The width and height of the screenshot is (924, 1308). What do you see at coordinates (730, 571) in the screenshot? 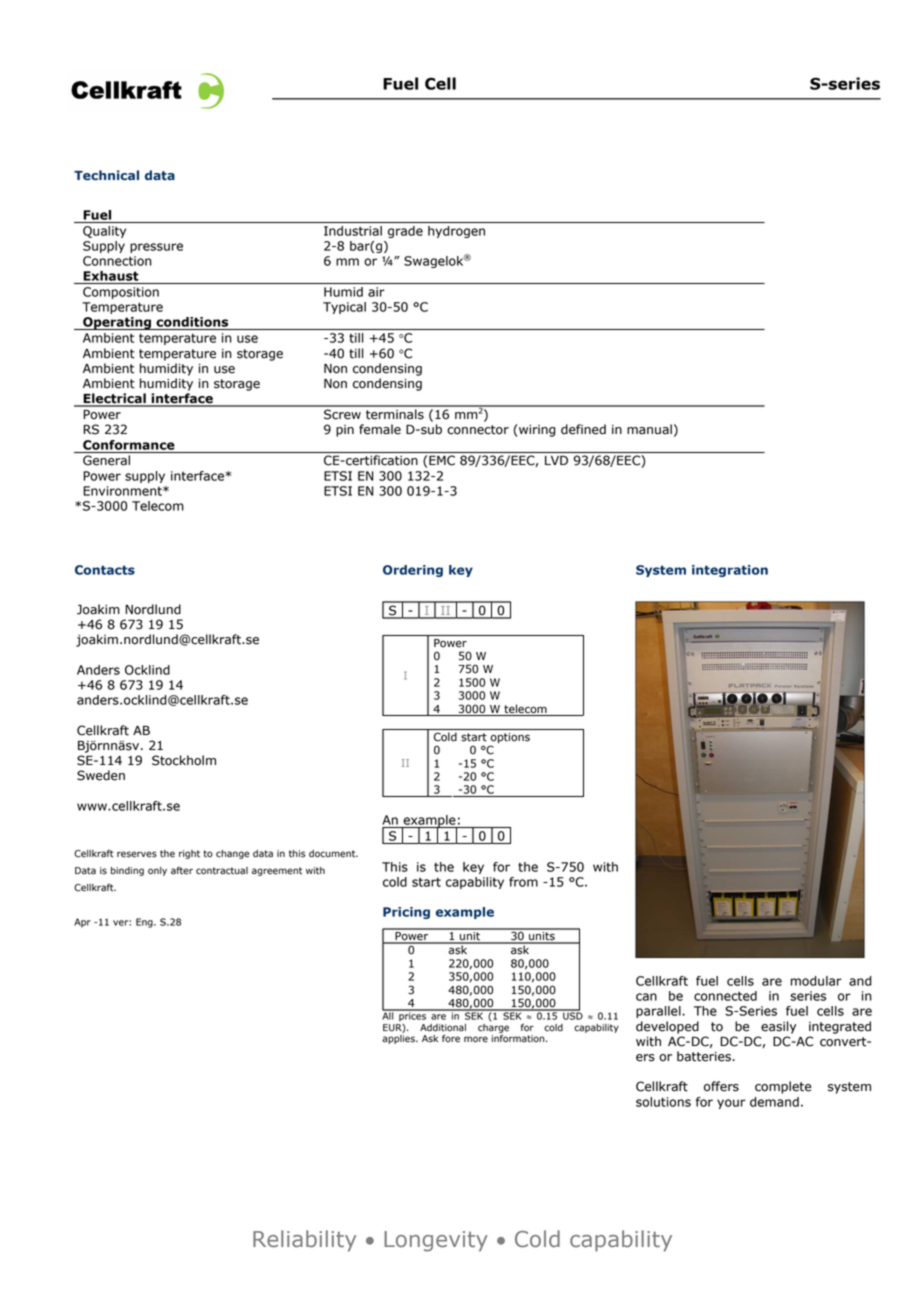
I see `integration` at bounding box center [730, 571].
